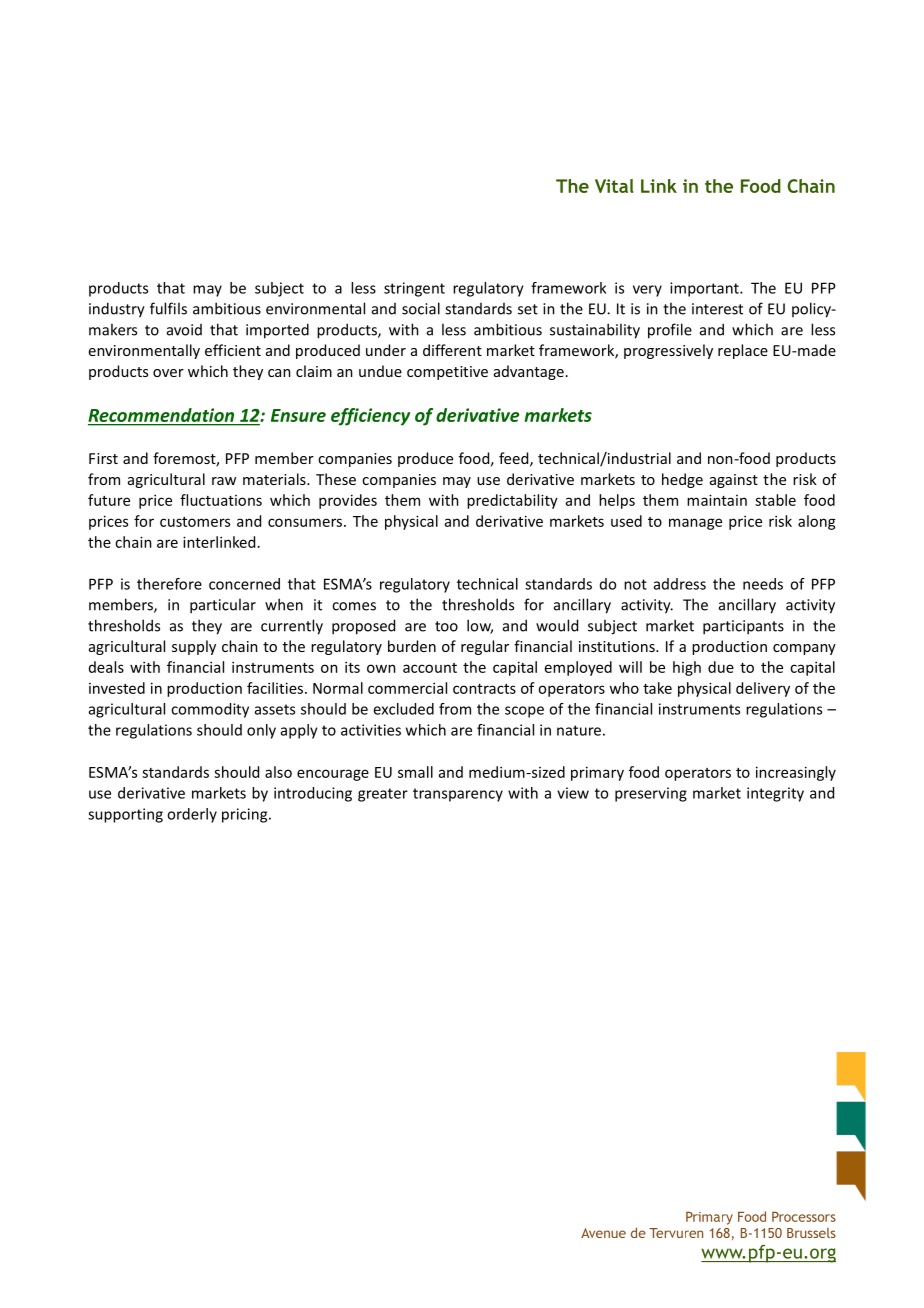 Image resolution: width=924 pixels, height=1308 pixels. I want to click on competitive, so click(447, 373).
